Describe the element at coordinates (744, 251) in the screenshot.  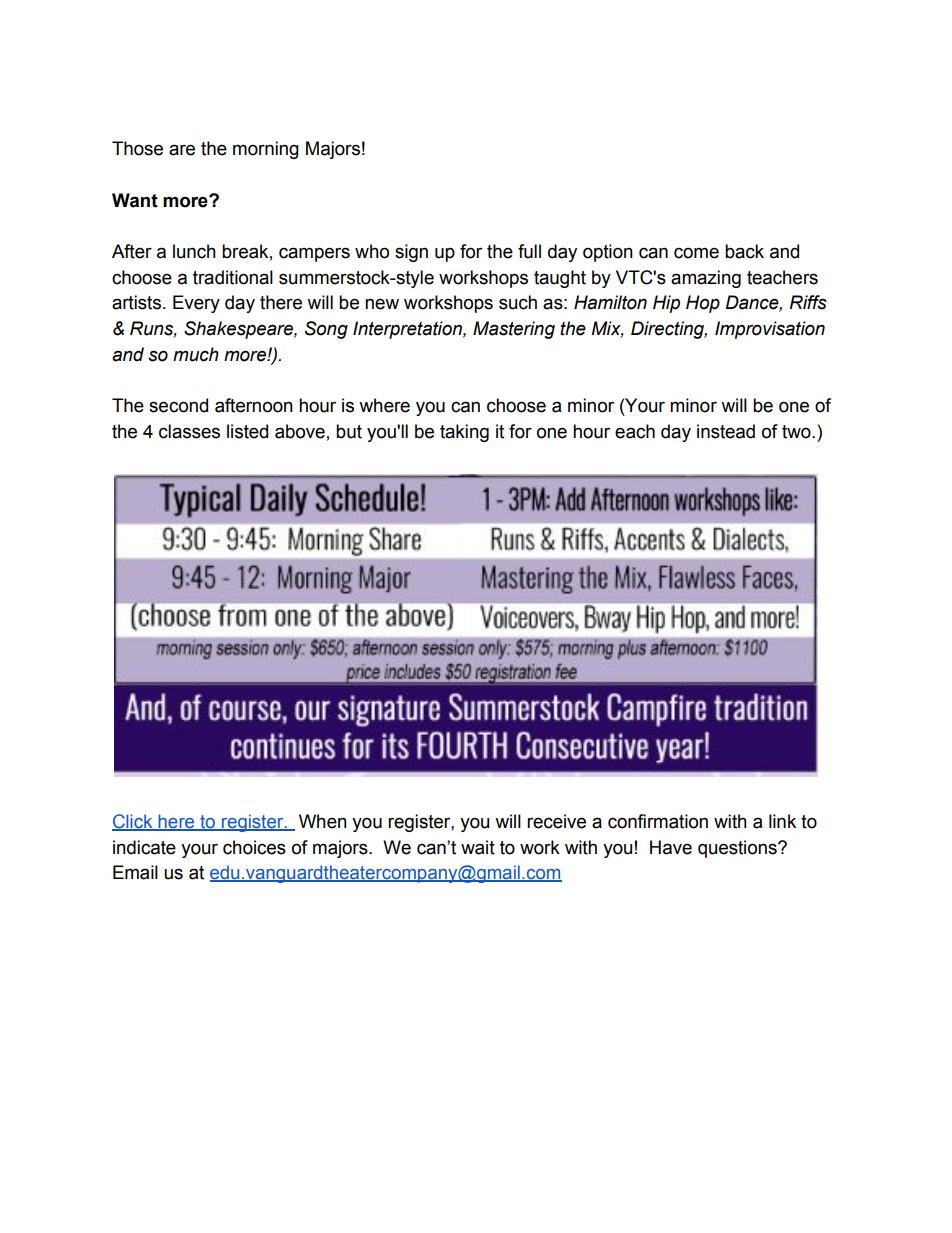
I see `back` at that location.
